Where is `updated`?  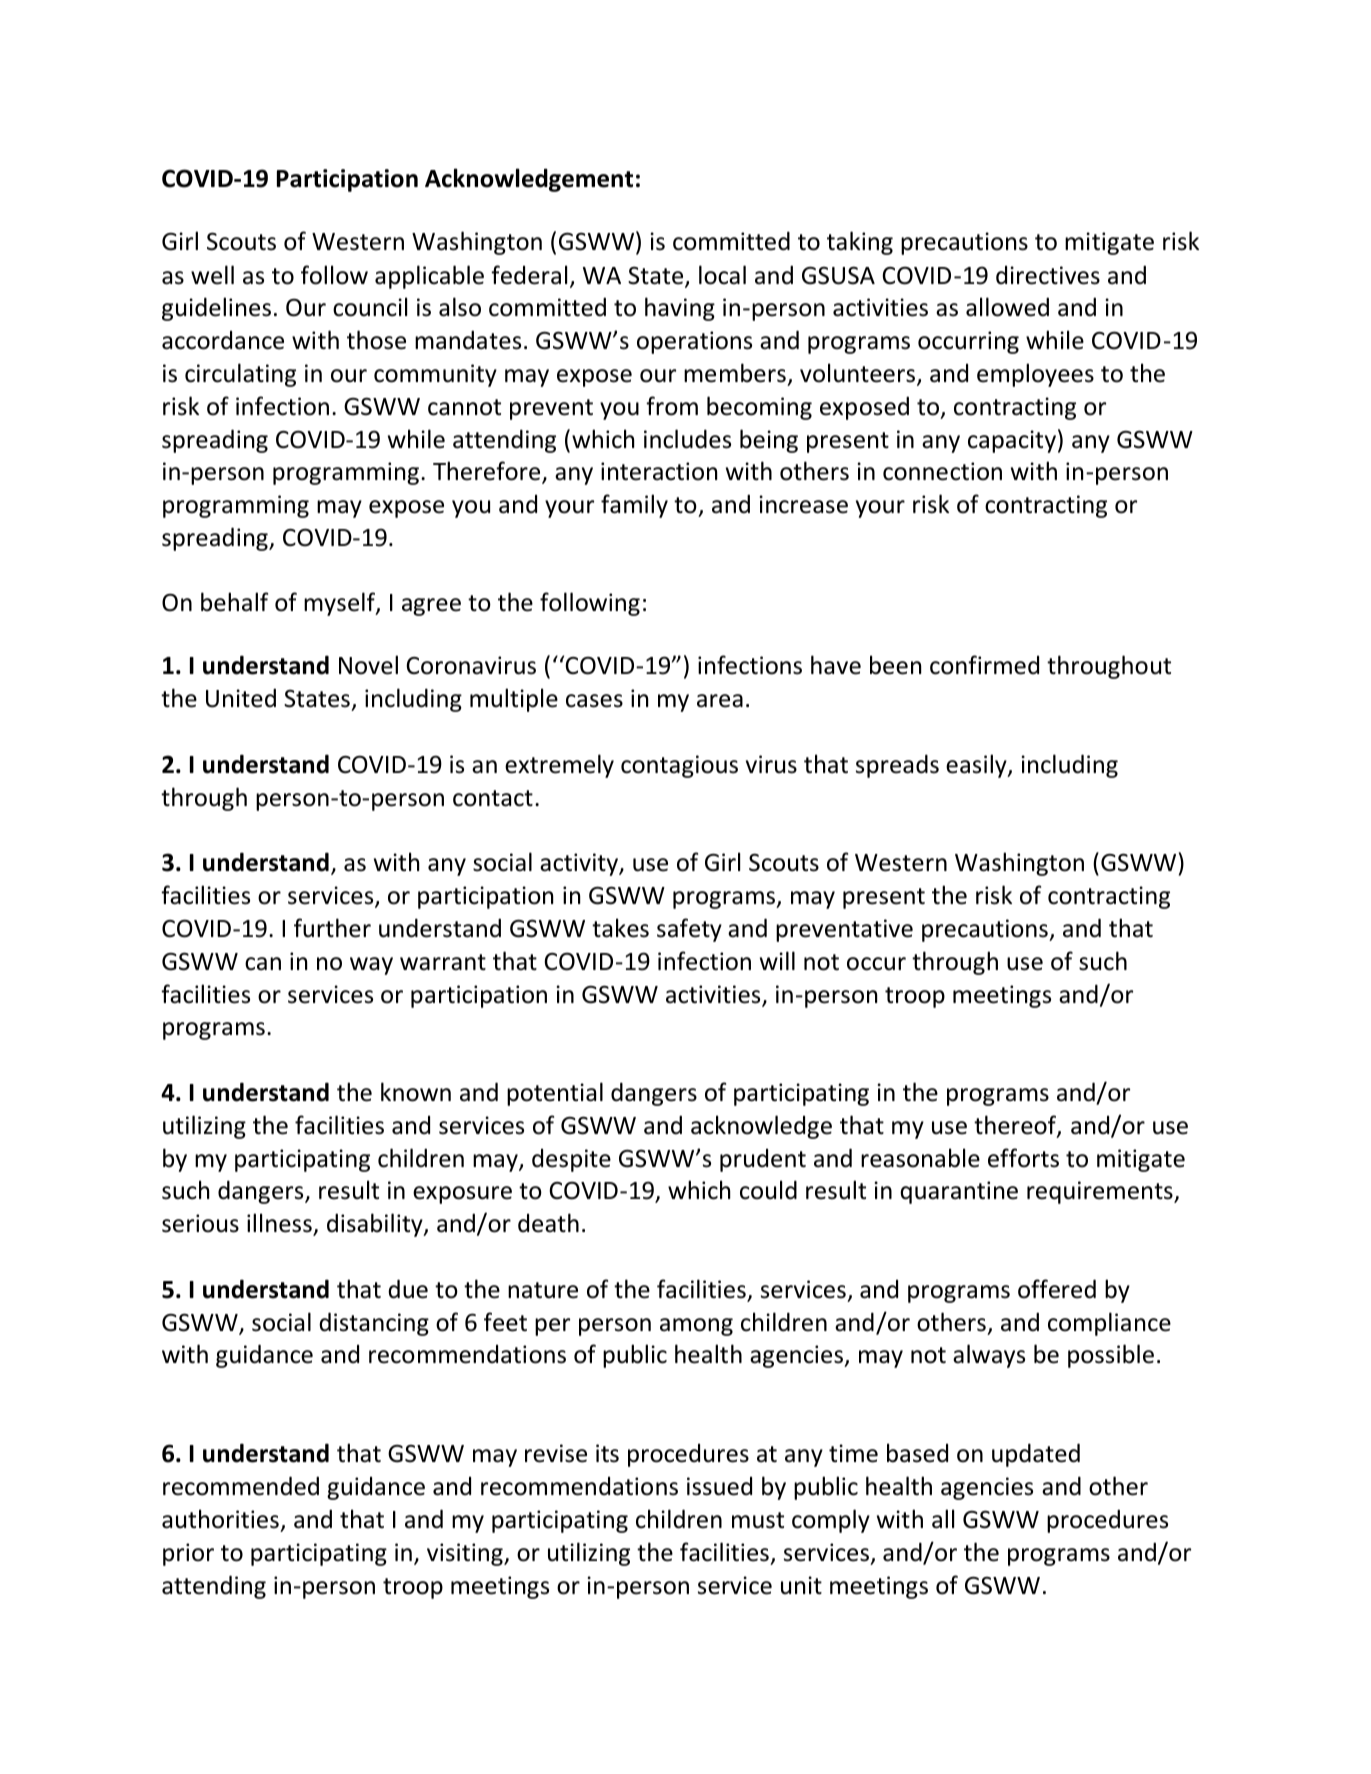 updated is located at coordinates (1036, 1455).
